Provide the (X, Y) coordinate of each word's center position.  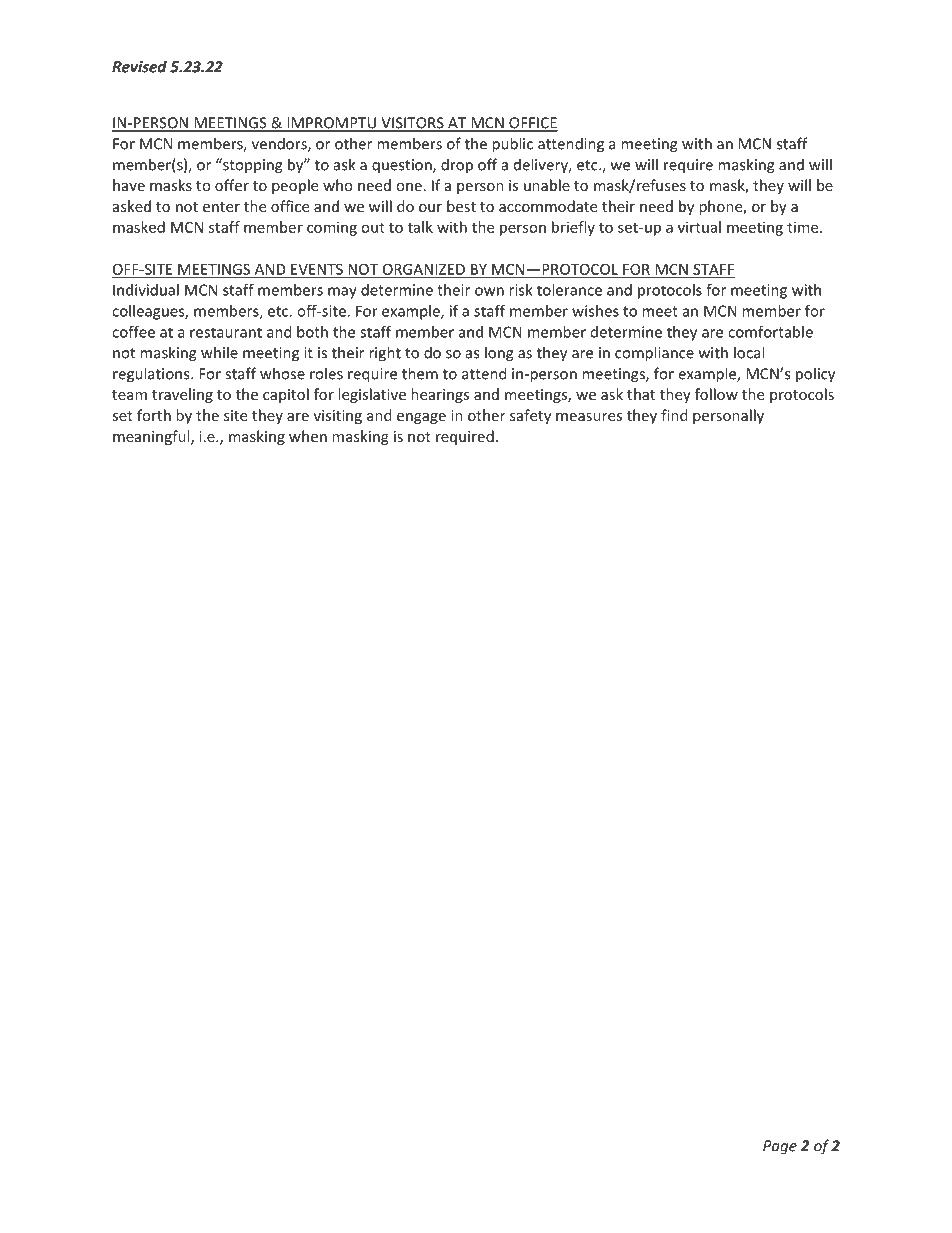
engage (421, 418)
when (308, 436)
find (674, 415)
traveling (182, 395)
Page (780, 1147)
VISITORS (412, 124)
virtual (699, 227)
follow (716, 394)
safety (530, 416)
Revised (139, 66)
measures (589, 417)
